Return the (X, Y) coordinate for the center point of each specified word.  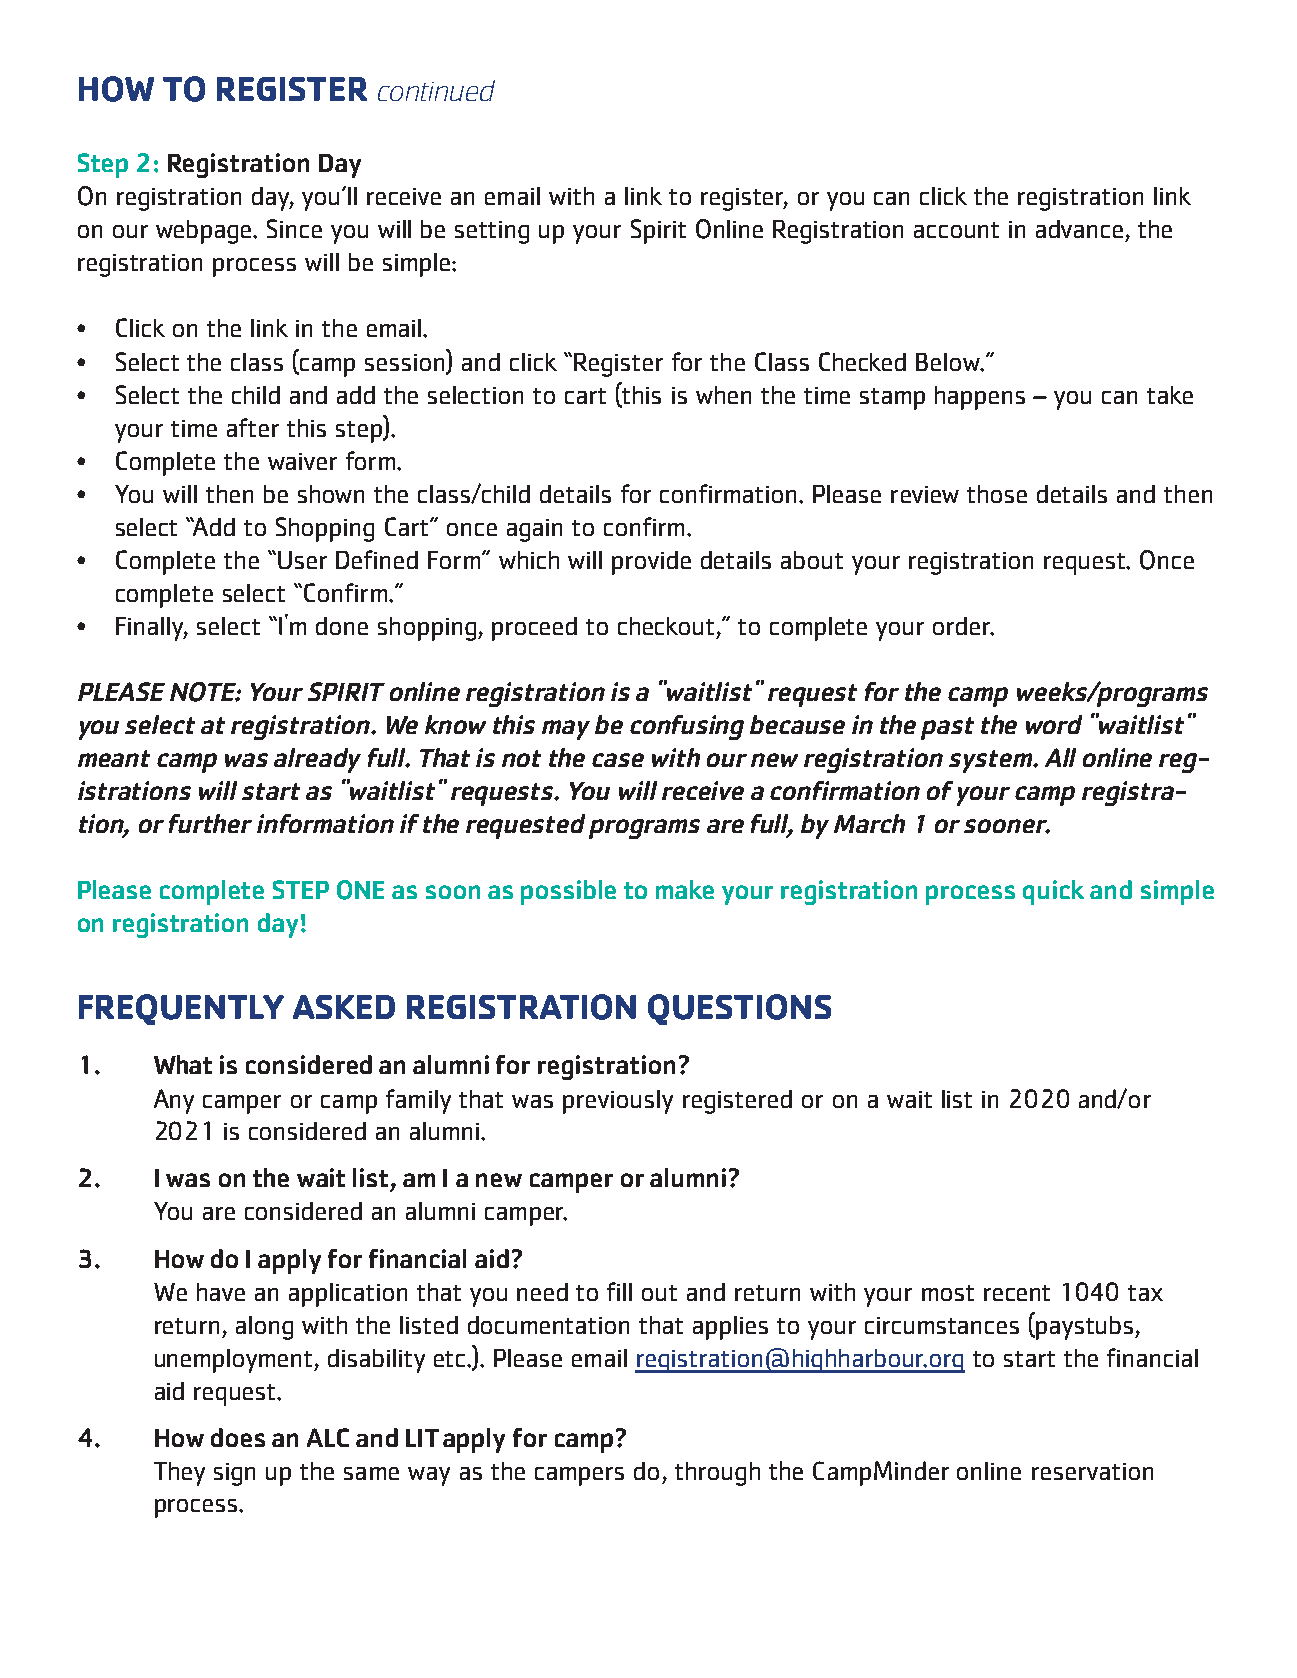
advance (1079, 229)
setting (492, 232)
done (342, 626)
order (963, 626)
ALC (328, 1437)
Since (294, 228)
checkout (666, 626)
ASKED (344, 1007)
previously (618, 1102)
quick (1053, 892)
